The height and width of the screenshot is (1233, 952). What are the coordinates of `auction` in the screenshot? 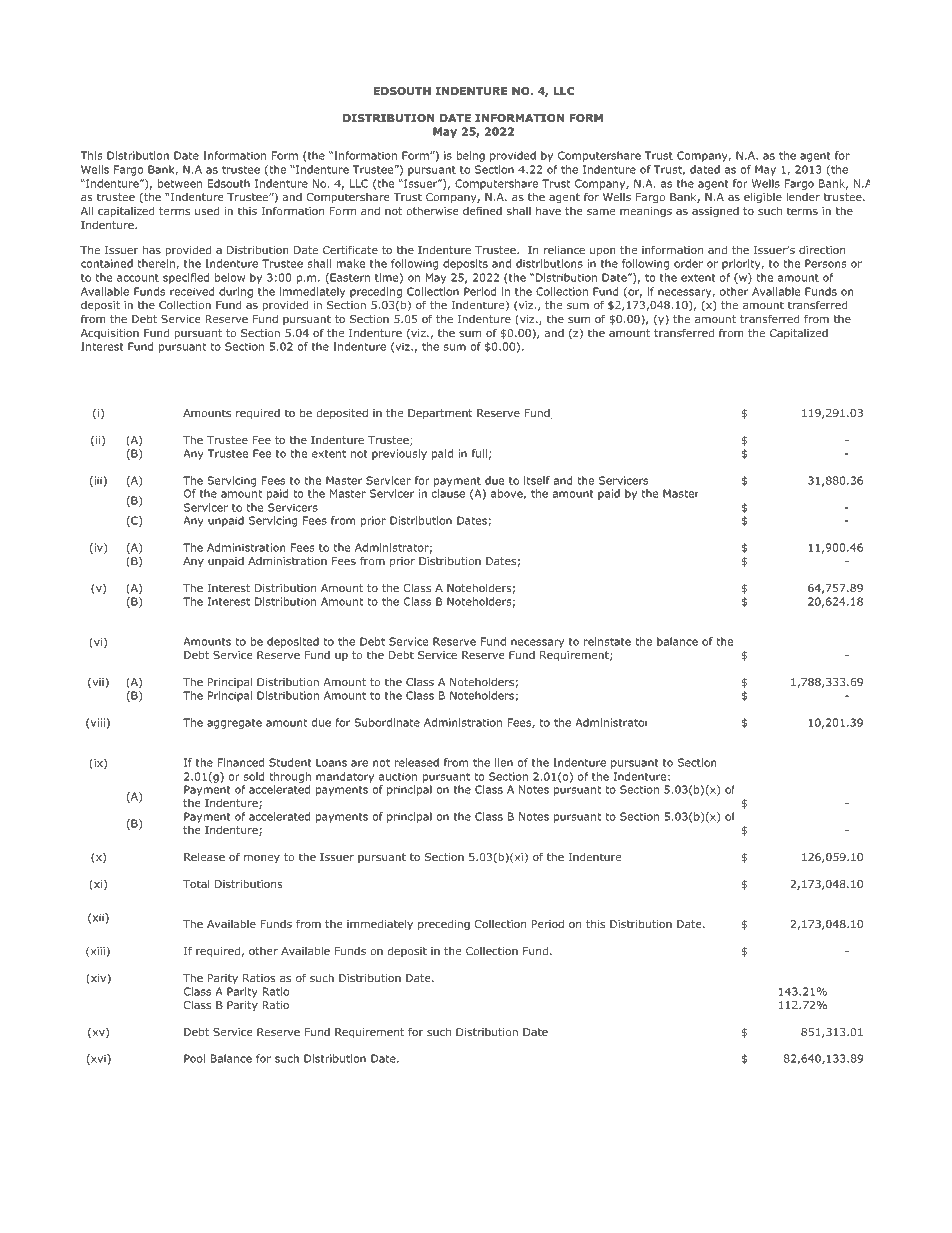 It's located at (398, 776).
